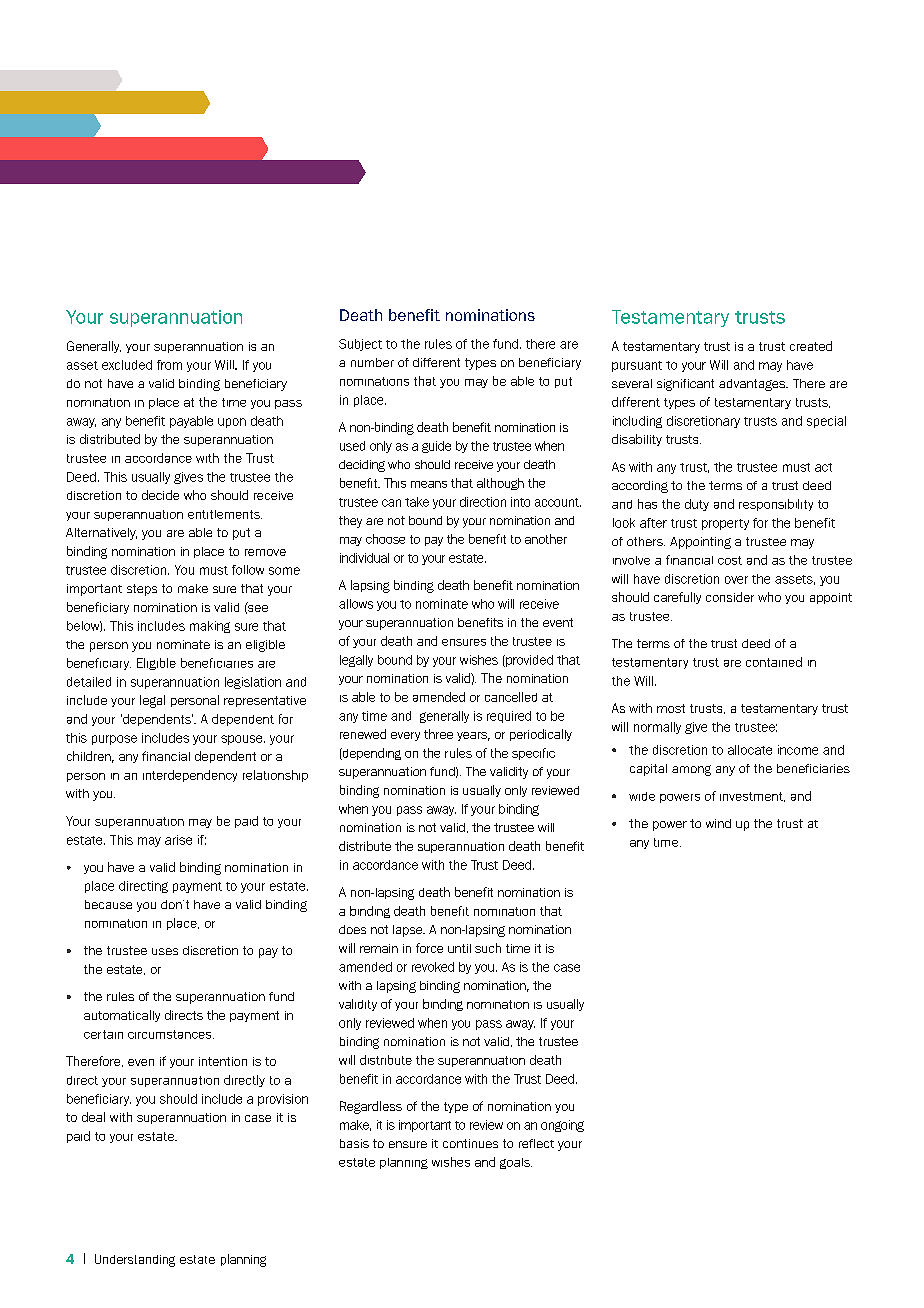 This screenshot has height=1308, width=924. Describe the element at coordinates (169, 365) in the screenshot. I see `from` at that location.
